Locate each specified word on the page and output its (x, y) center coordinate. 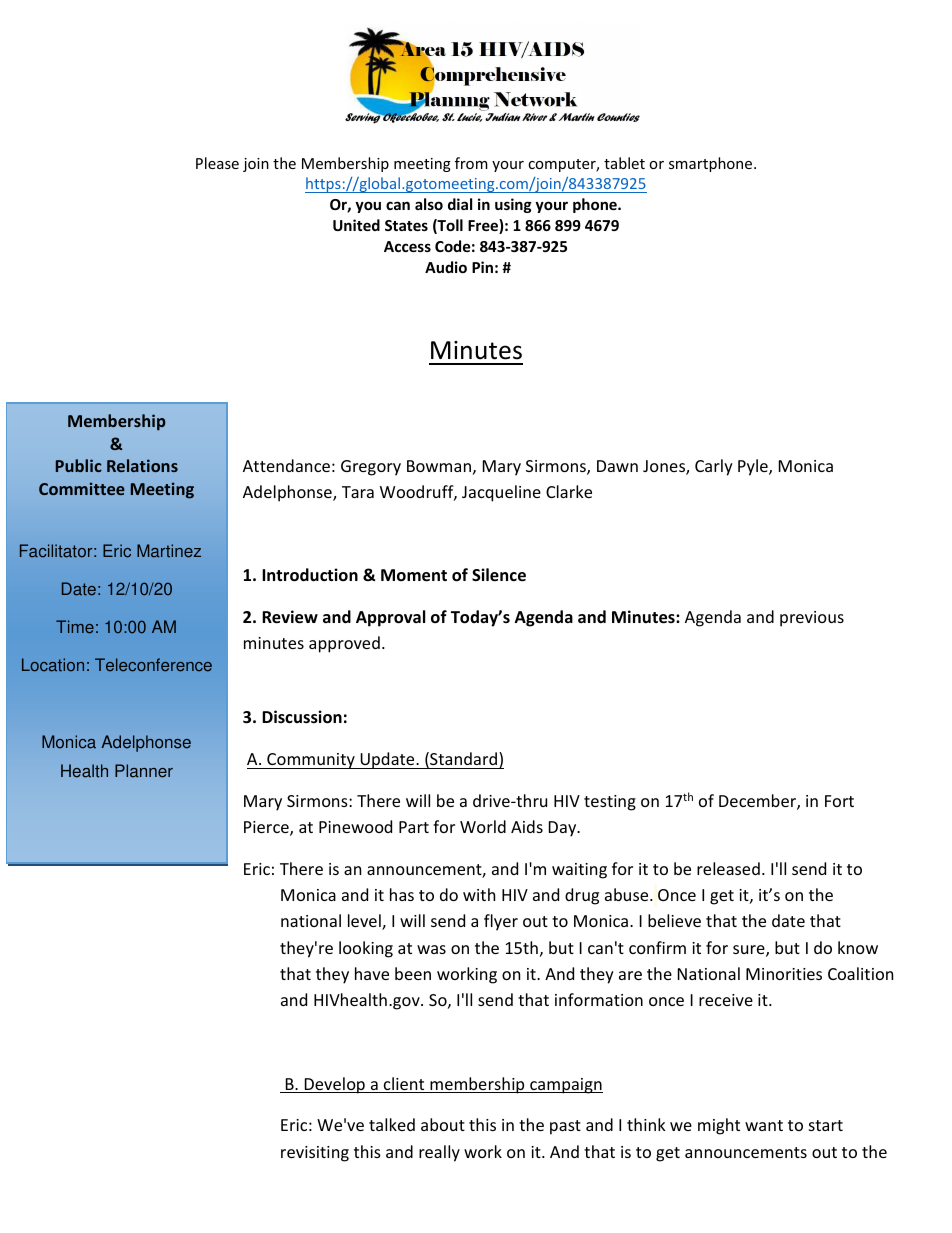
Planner (144, 771)
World (483, 826)
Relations (142, 465)
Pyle (754, 467)
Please (217, 163)
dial (460, 204)
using (513, 205)
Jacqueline (501, 493)
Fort (839, 801)
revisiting (315, 1154)
